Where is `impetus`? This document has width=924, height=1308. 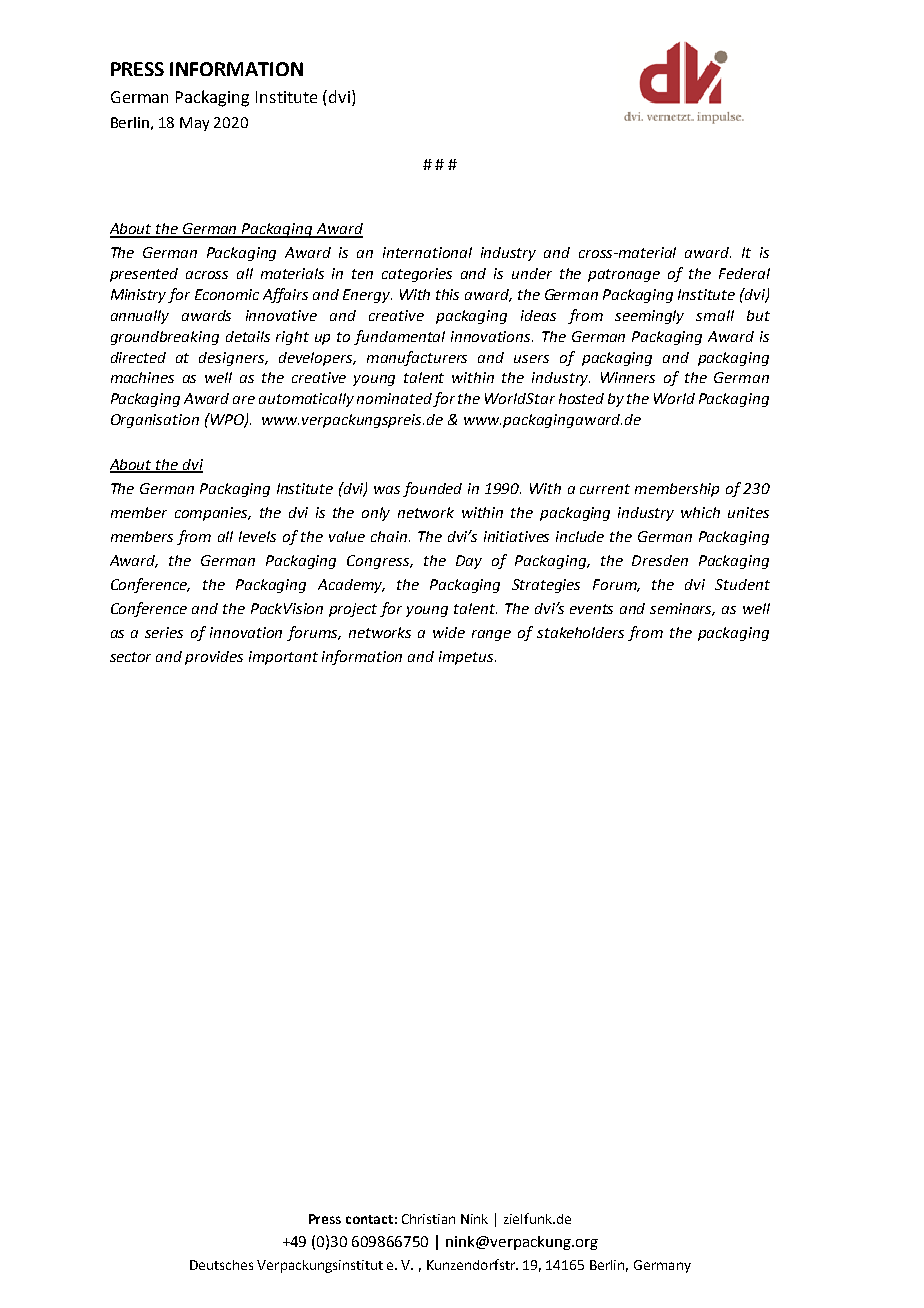
impetus is located at coordinates (467, 658).
